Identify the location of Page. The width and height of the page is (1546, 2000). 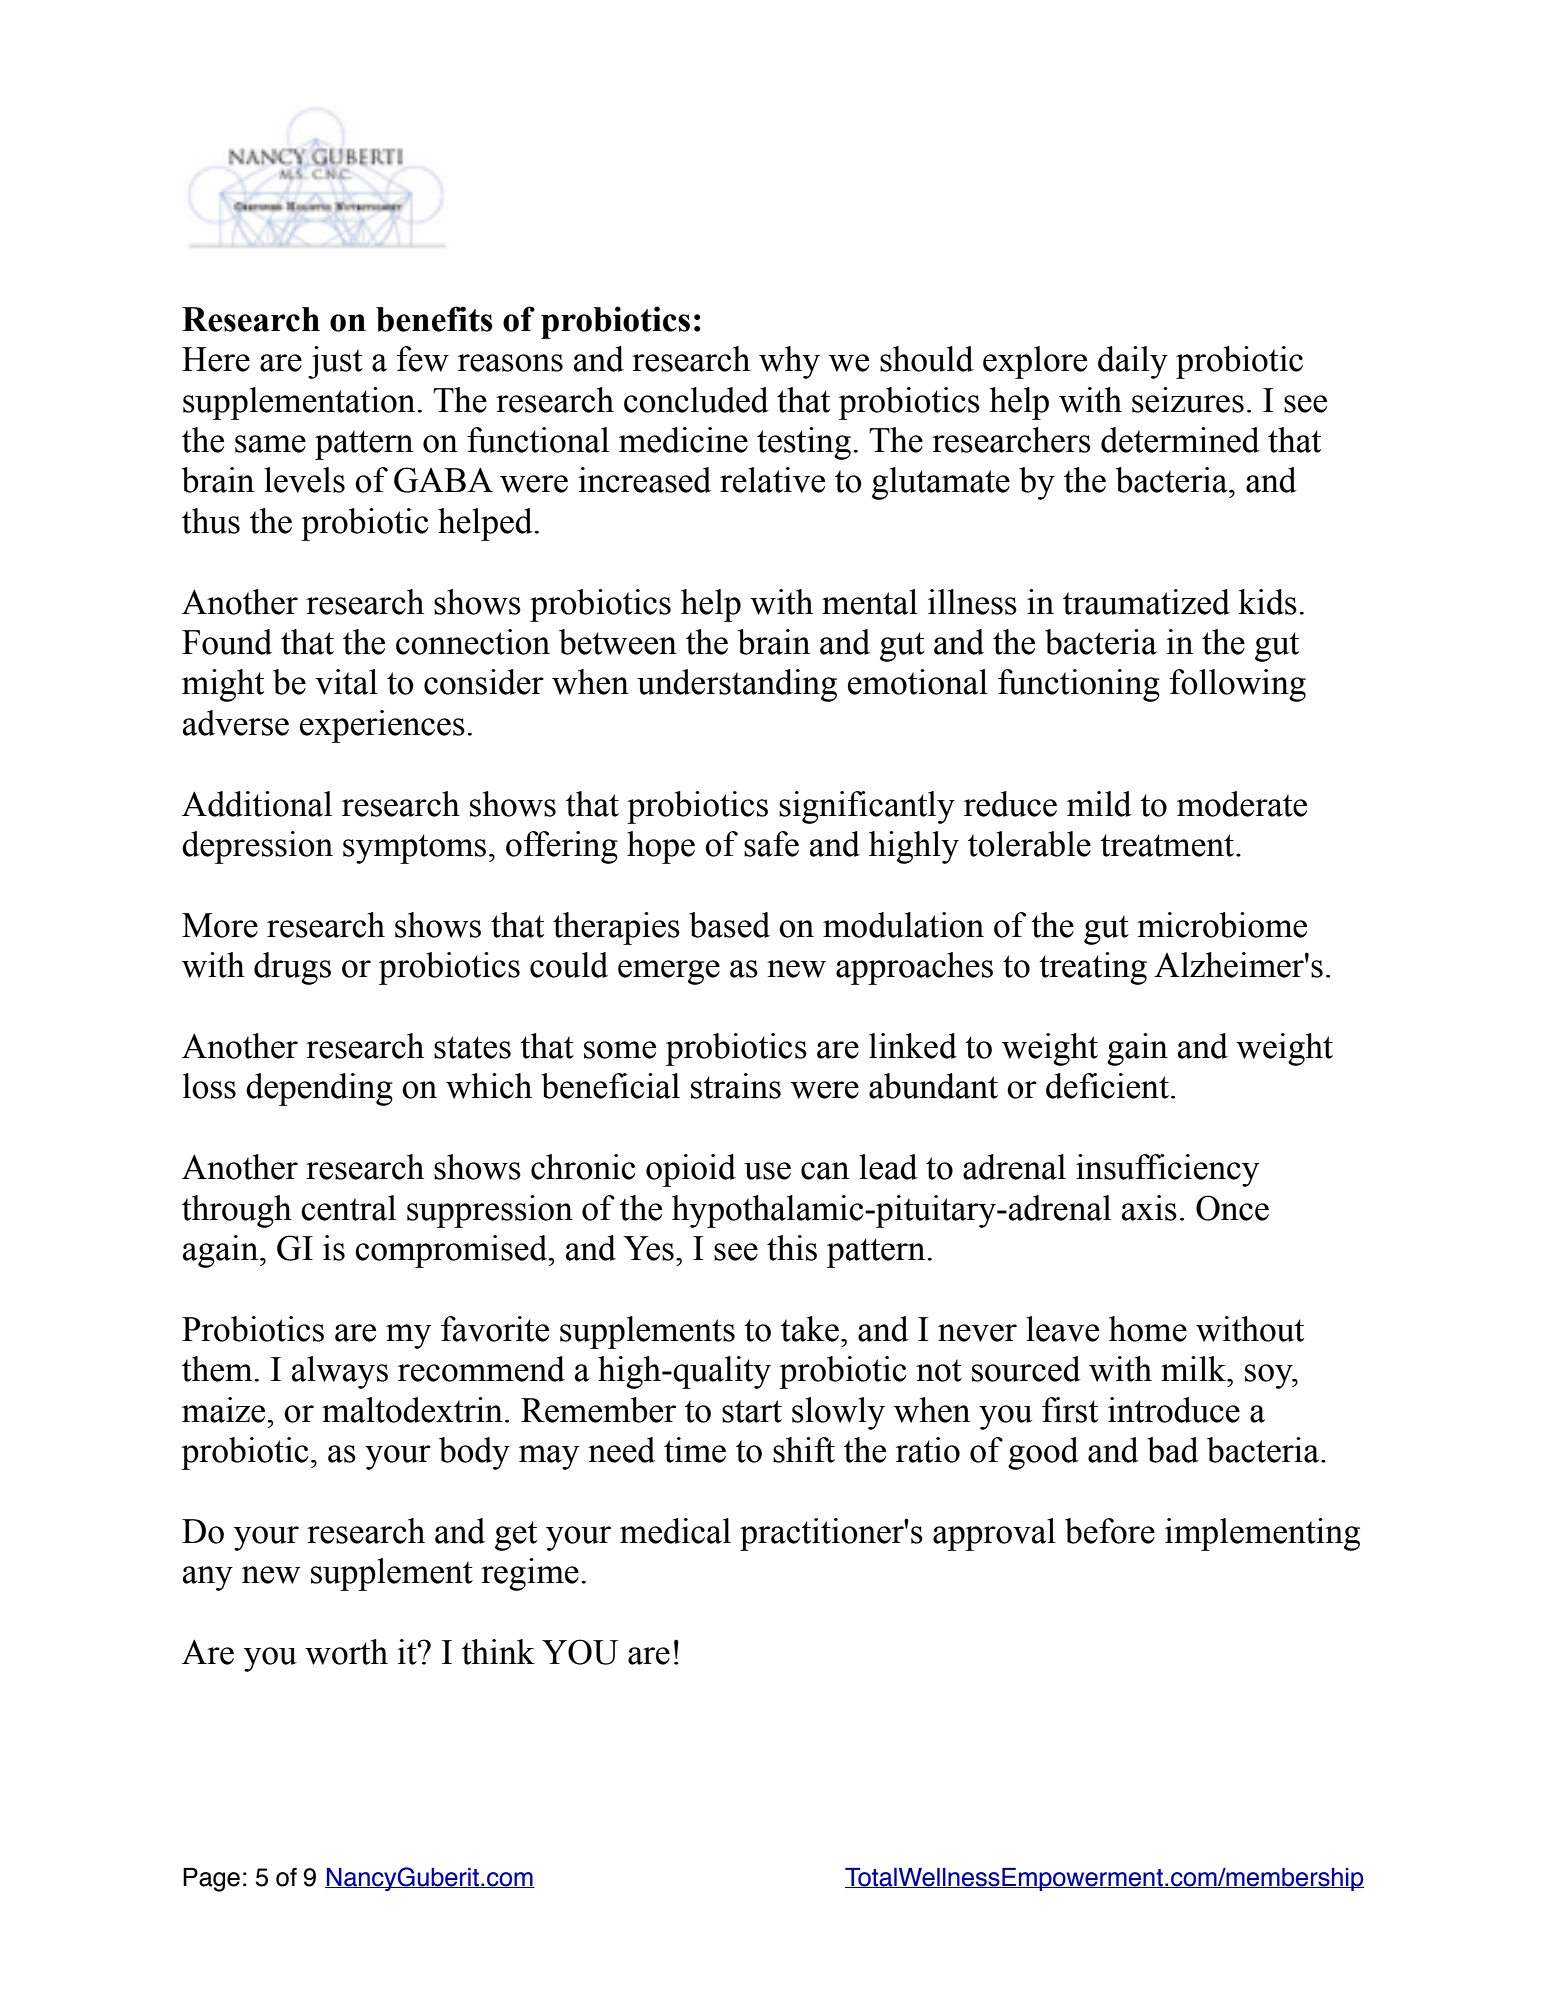
(211, 1880).
